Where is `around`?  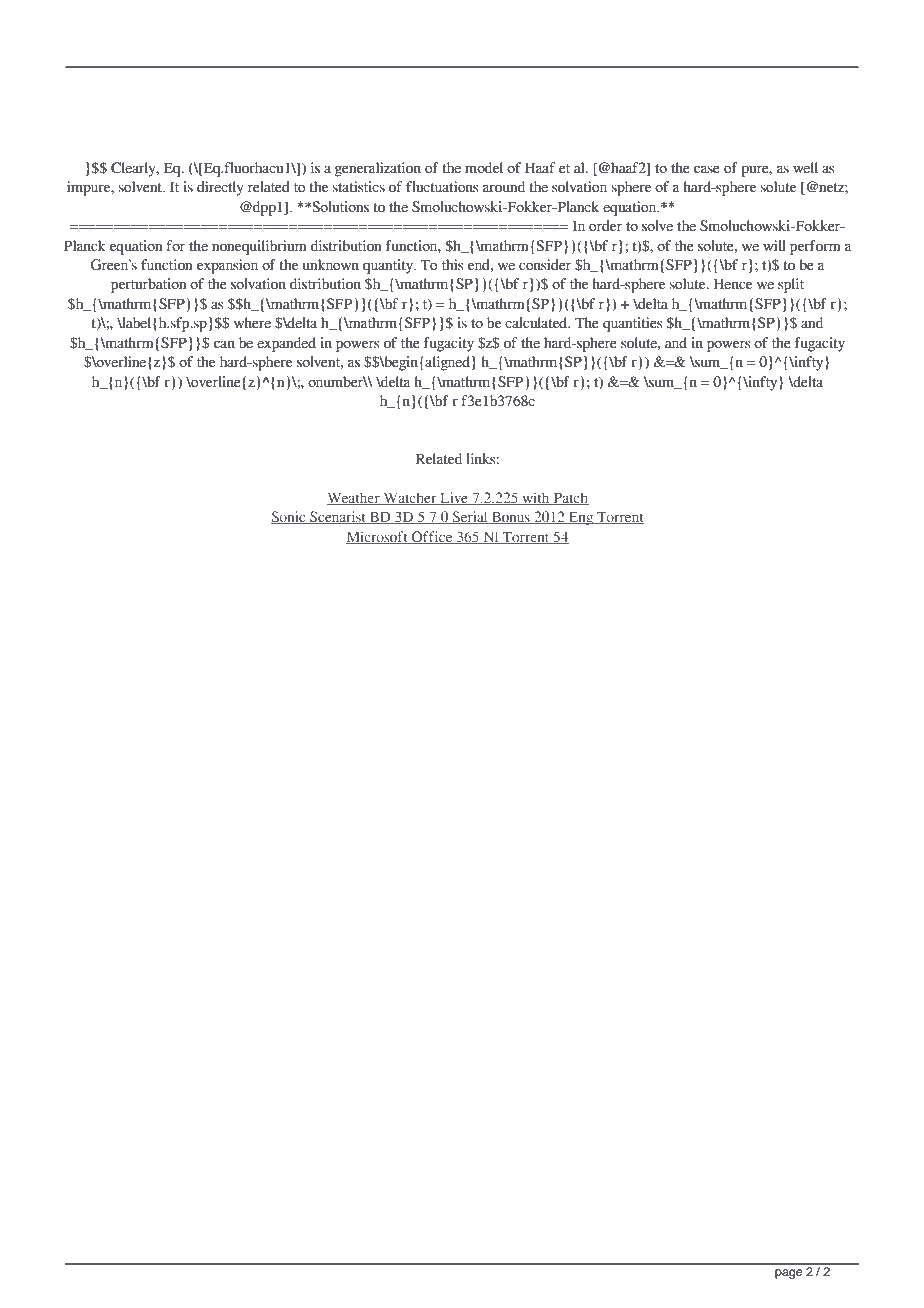
around is located at coordinates (504, 187).
